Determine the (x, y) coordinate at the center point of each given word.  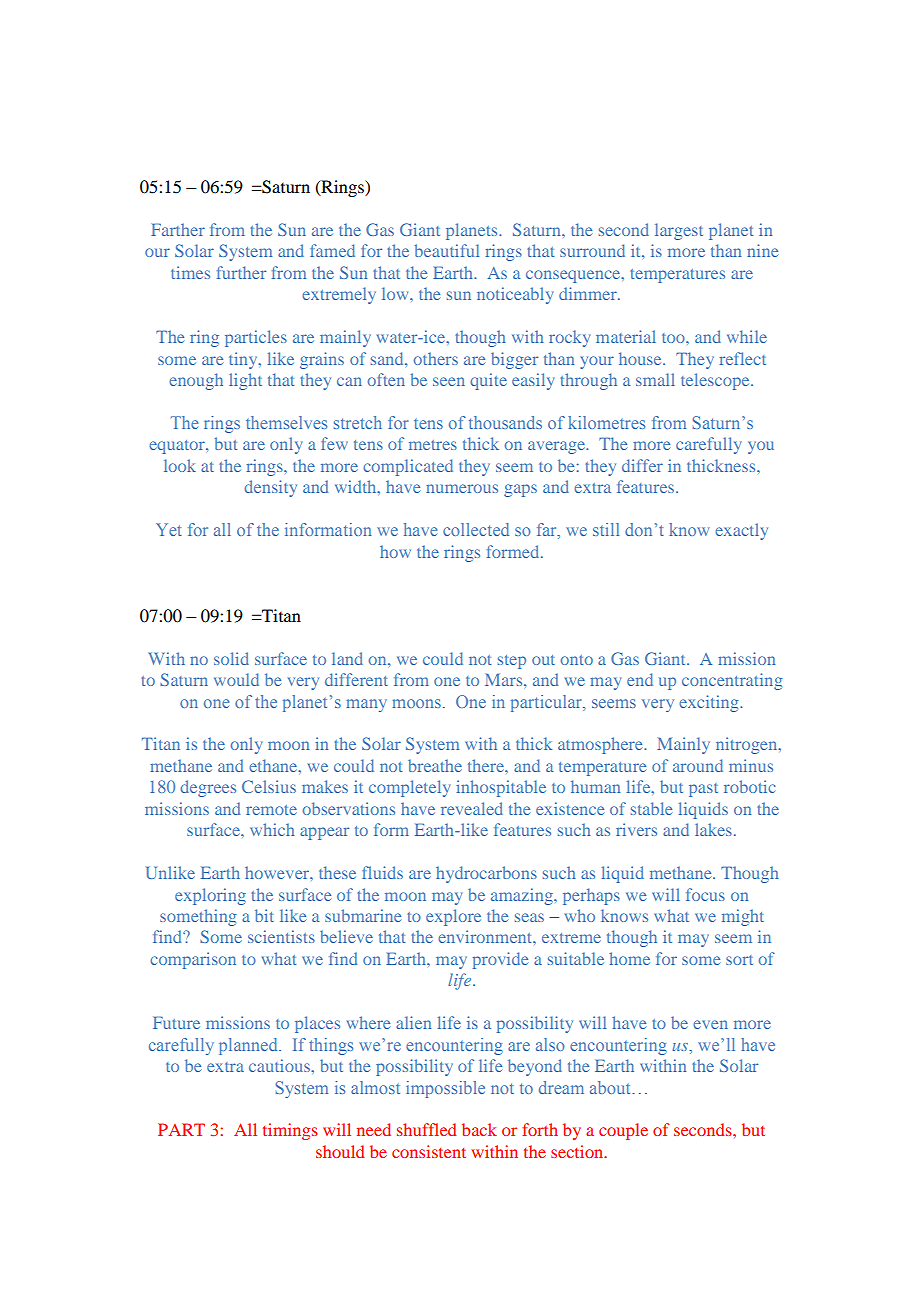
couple (623, 1131)
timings (290, 1131)
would (236, 679)
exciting (710, 703)
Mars (505, 680)
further (241, 272)
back (479, 1129)
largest (679, 231)
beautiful (447, 250)
